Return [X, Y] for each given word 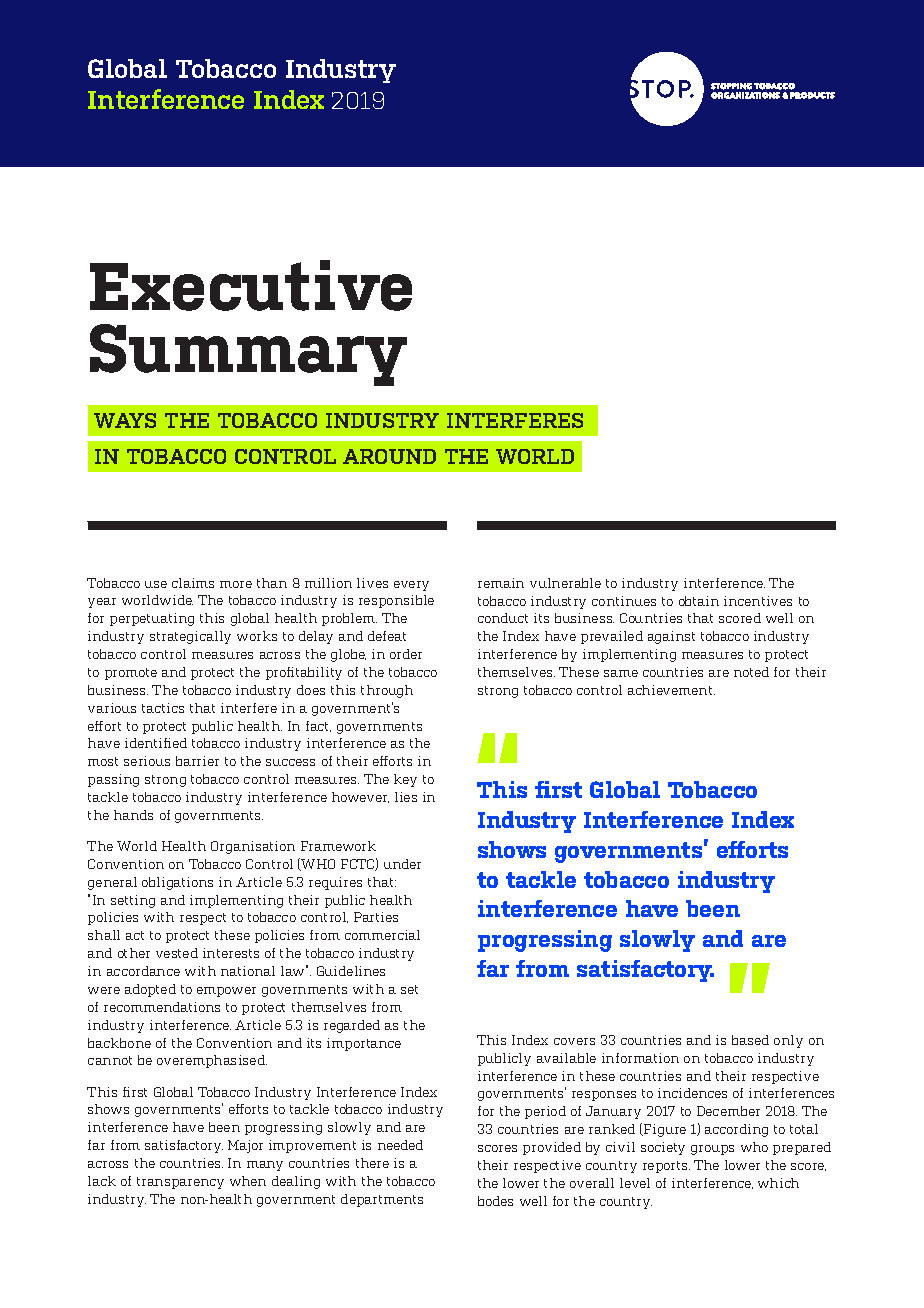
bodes [495, 1201]
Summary [248, 355]
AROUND [389, 456]
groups [712, 1150]
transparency [180, 1183]
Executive [251, 285]
